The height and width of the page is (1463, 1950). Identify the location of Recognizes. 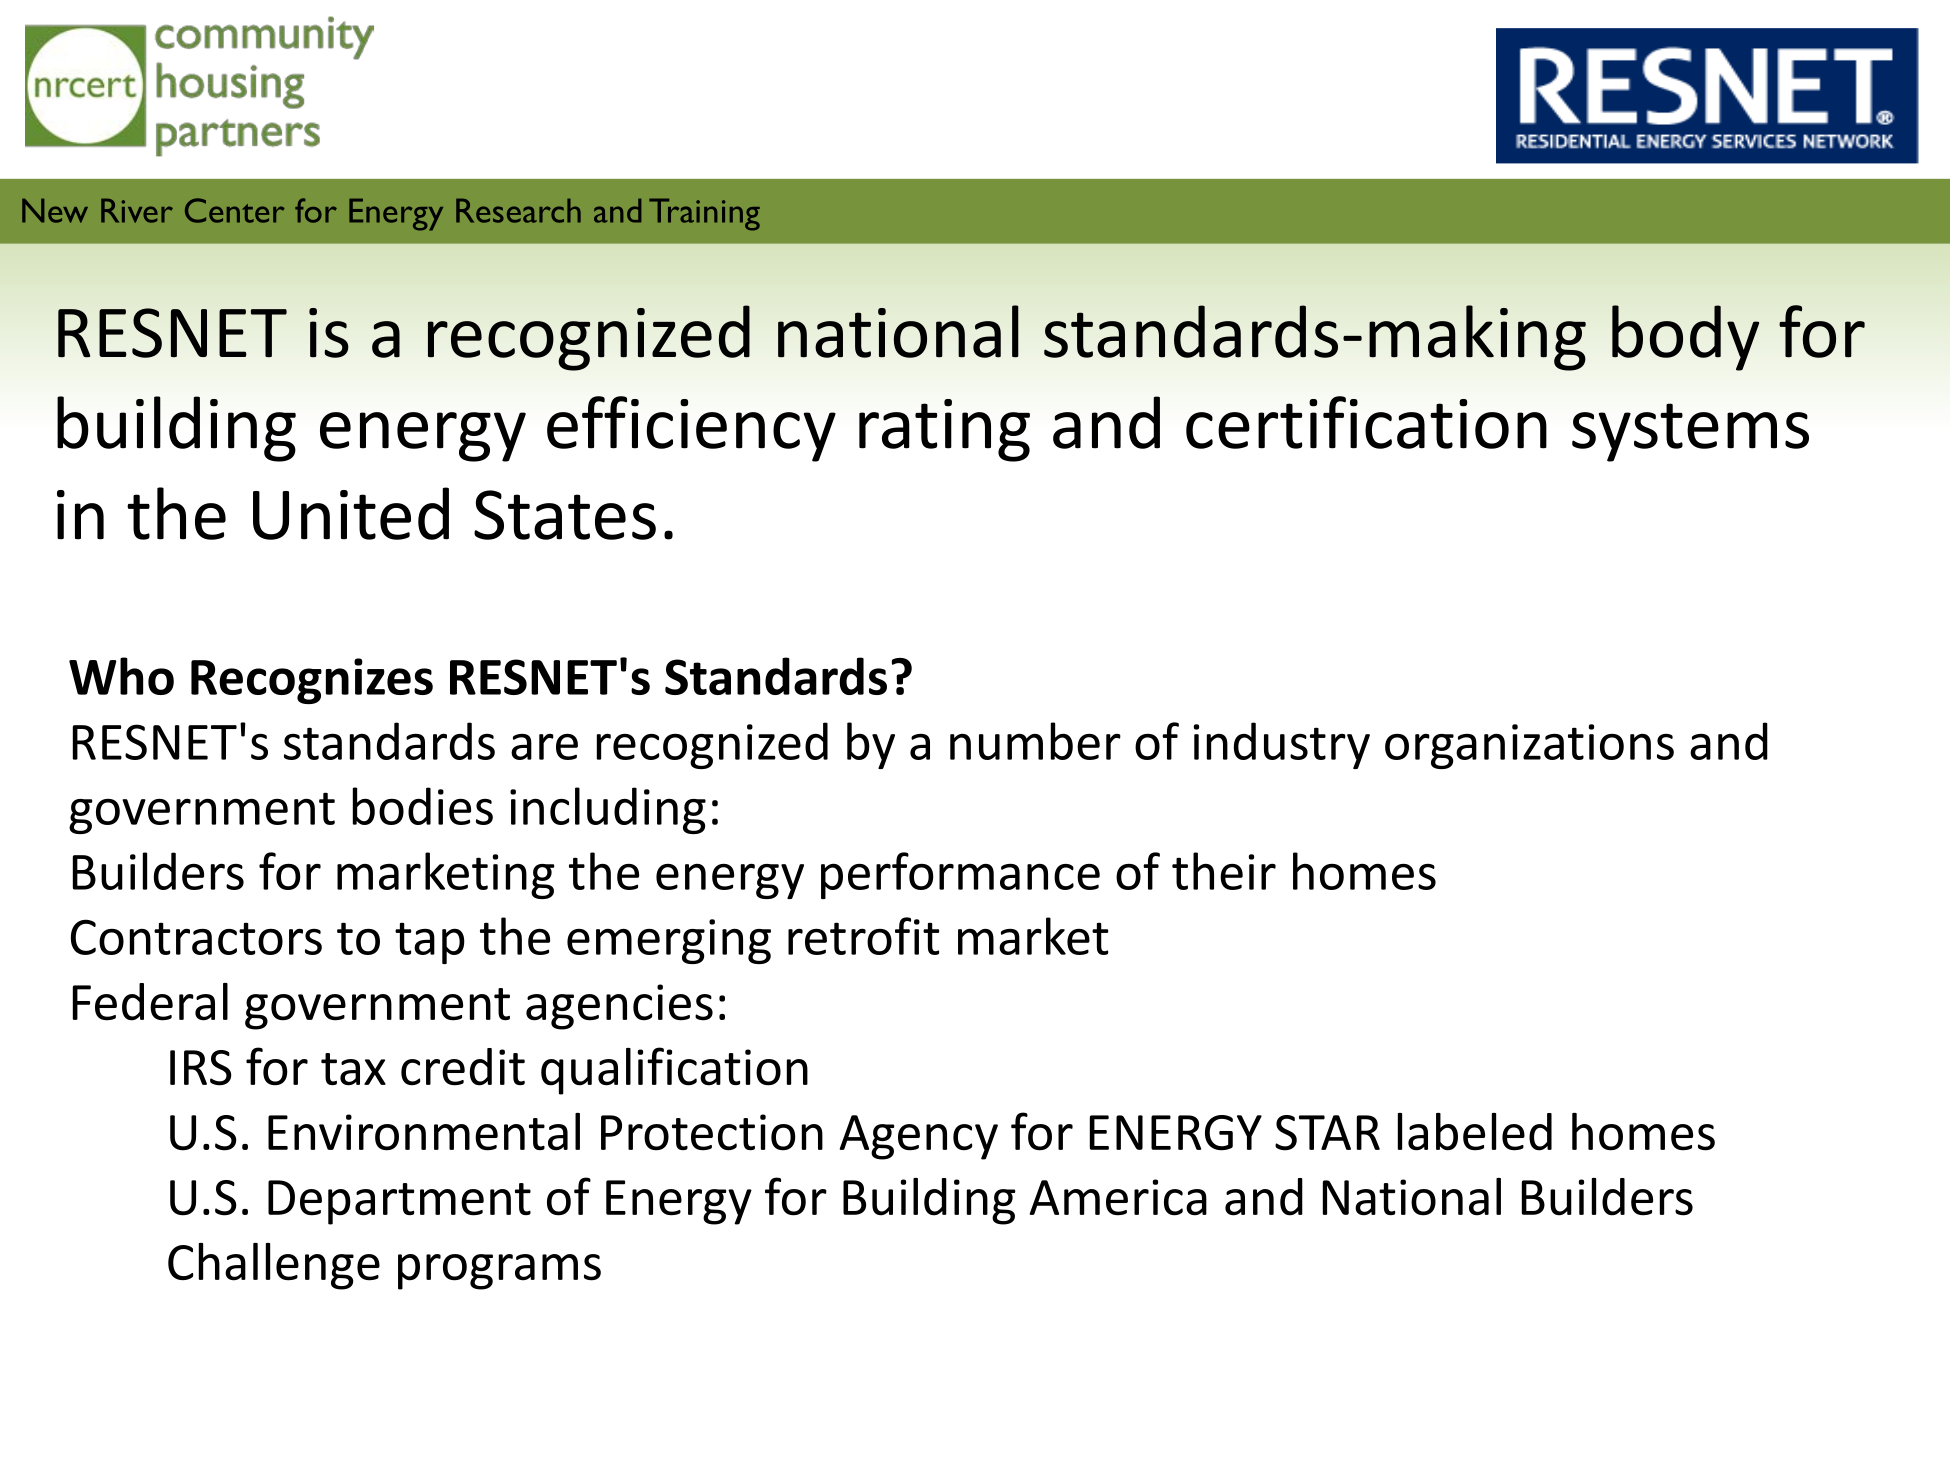
(312, 681).
